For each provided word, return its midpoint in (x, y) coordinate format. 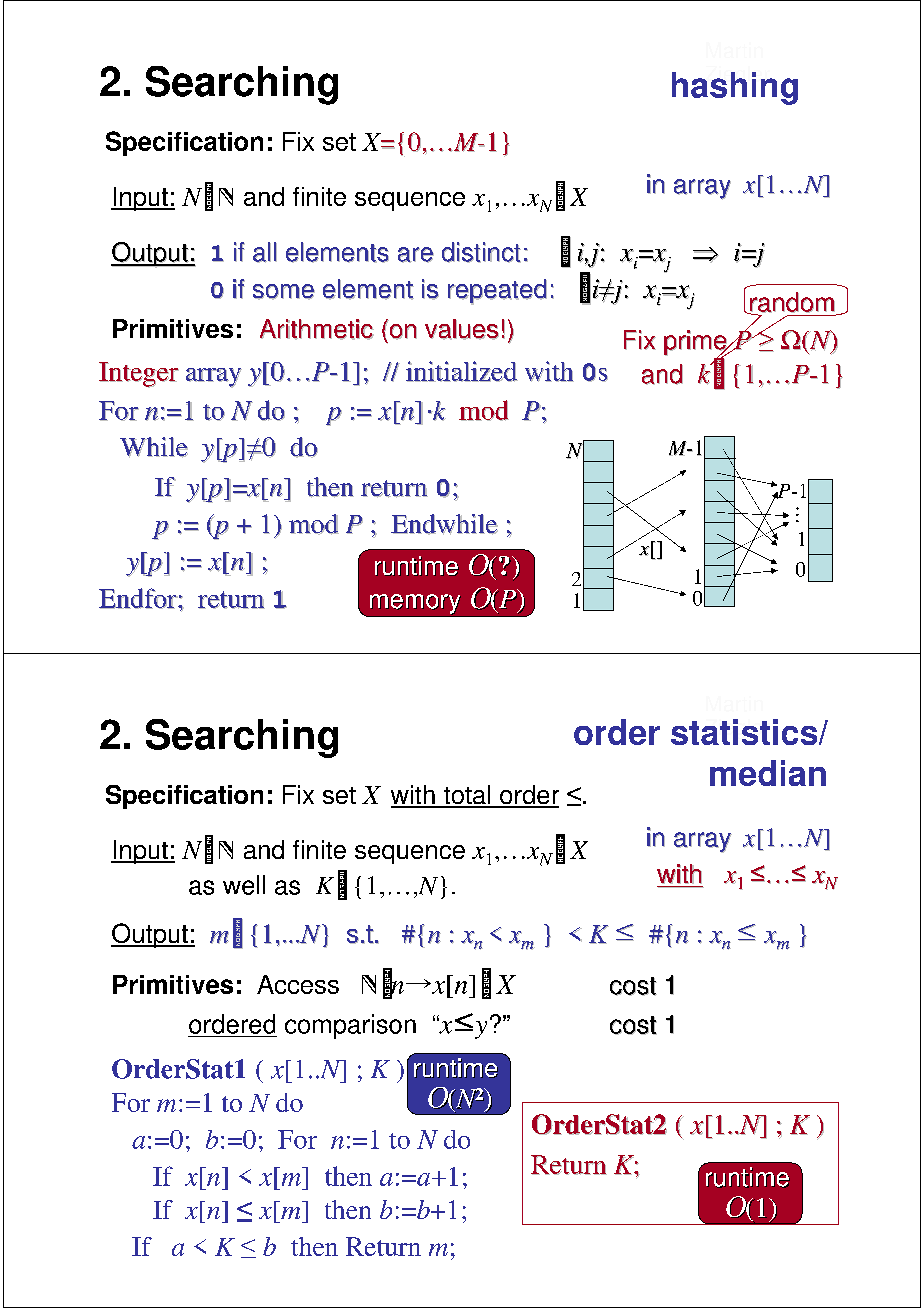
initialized (462, 371)
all (265, 252)
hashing (735, 88)
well (244, 885)
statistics (745, 732)
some (284, 292)
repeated (497, 292)
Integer (139, 375)
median (768, 773)
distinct (481, 252)
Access (298, 984)
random (793, 303)
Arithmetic (317, 329)
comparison (350, 1026)
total (467, 796)
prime (697, 344)
